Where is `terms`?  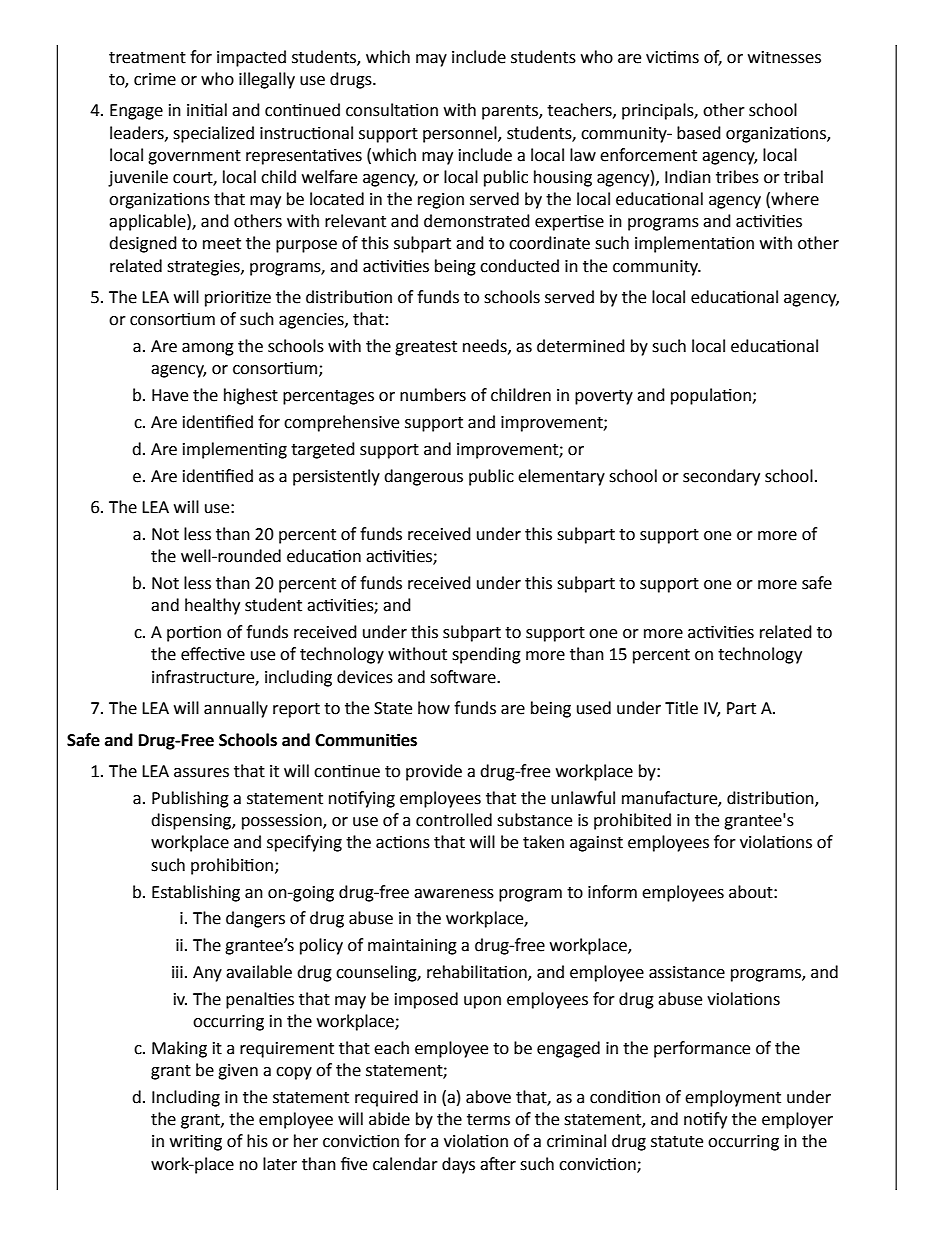 terms is located at coordinates (488, 1120).
